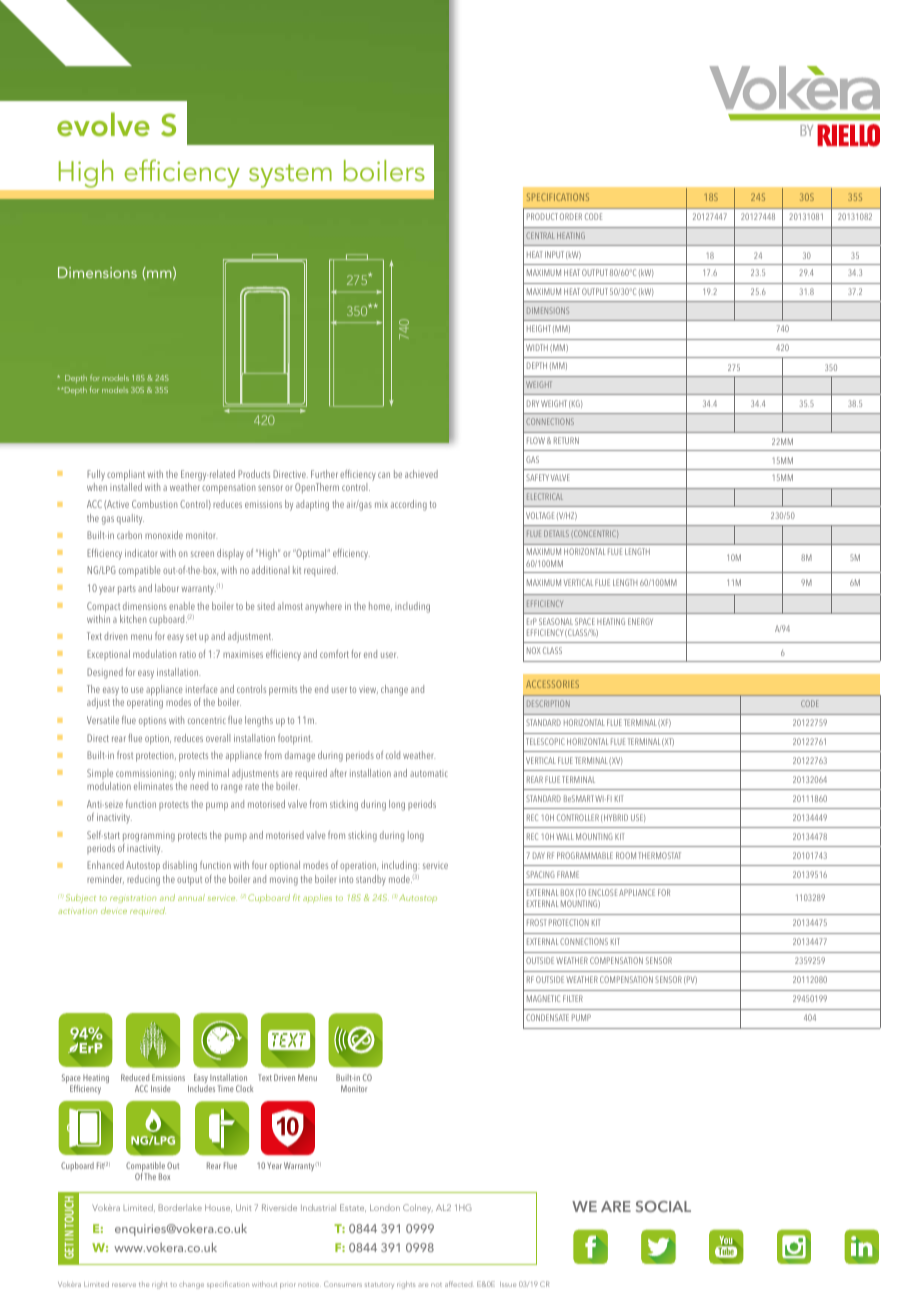 This document has width=924, height=1308. Describe the element at coordinates (368, 690) in the document. I see `view` at that location.
